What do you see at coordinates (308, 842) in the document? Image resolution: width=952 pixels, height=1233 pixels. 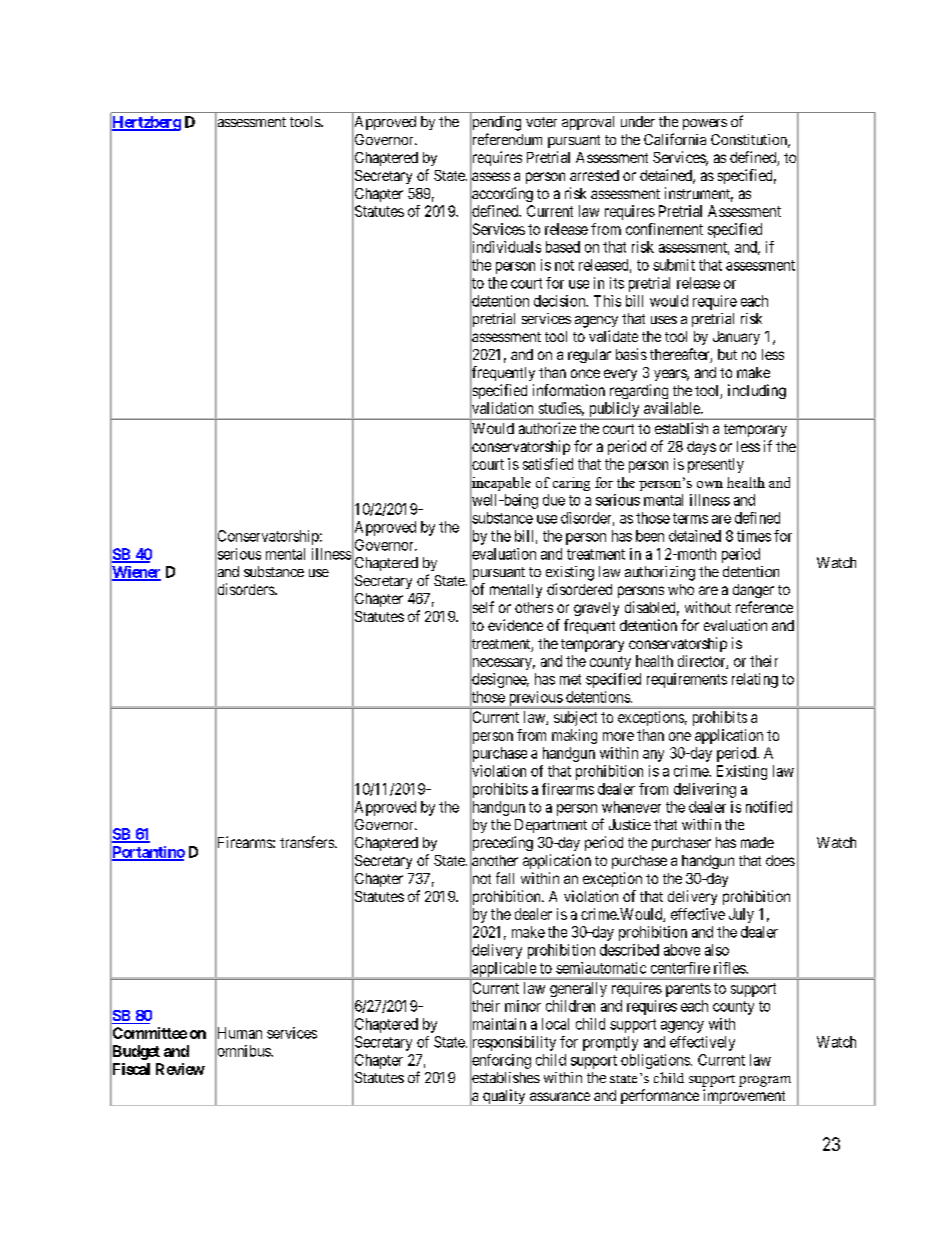 I see `transfers` at bounding box center [308, 842].
